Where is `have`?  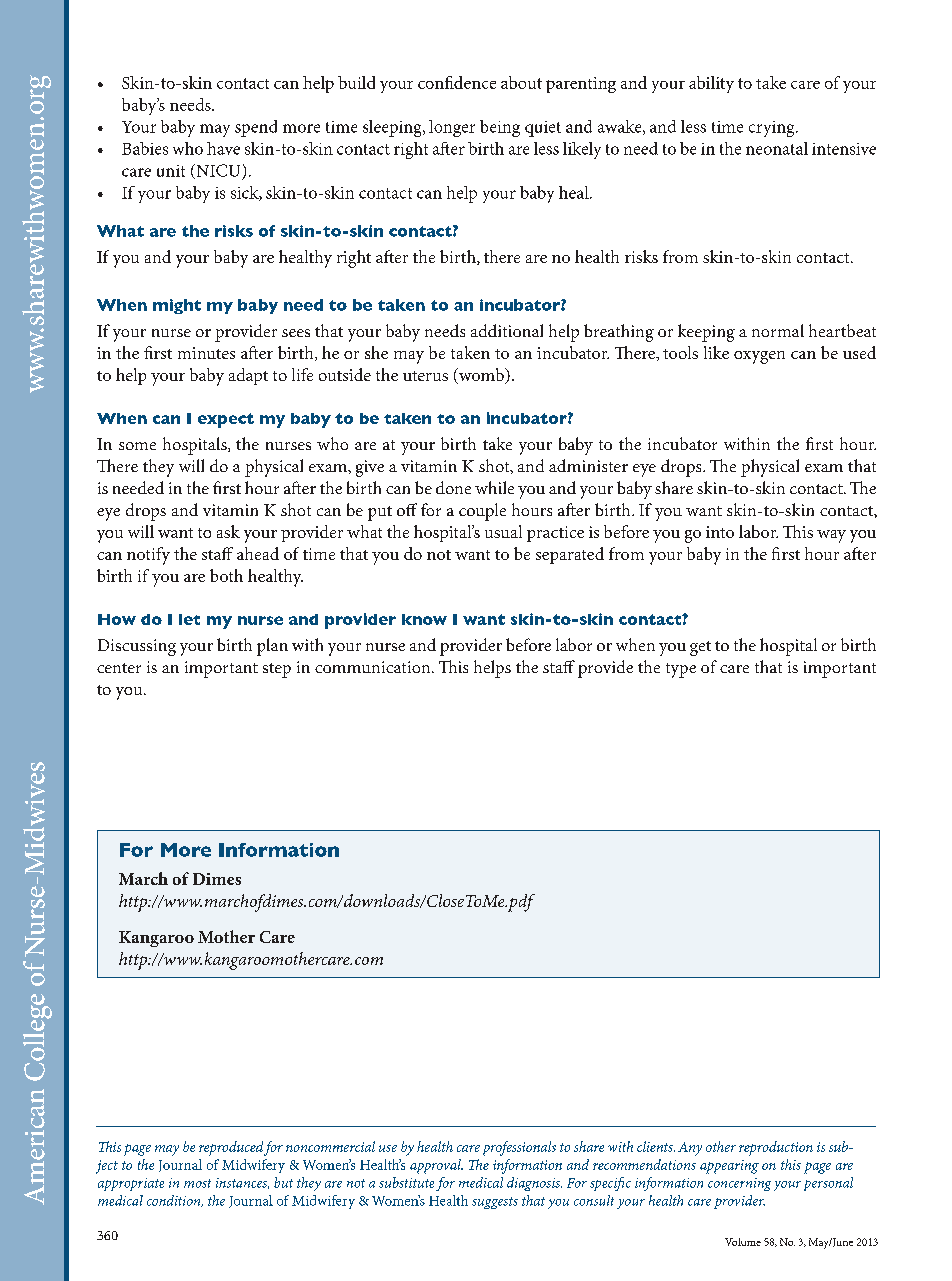
have is located at coordinates (223, 148).
